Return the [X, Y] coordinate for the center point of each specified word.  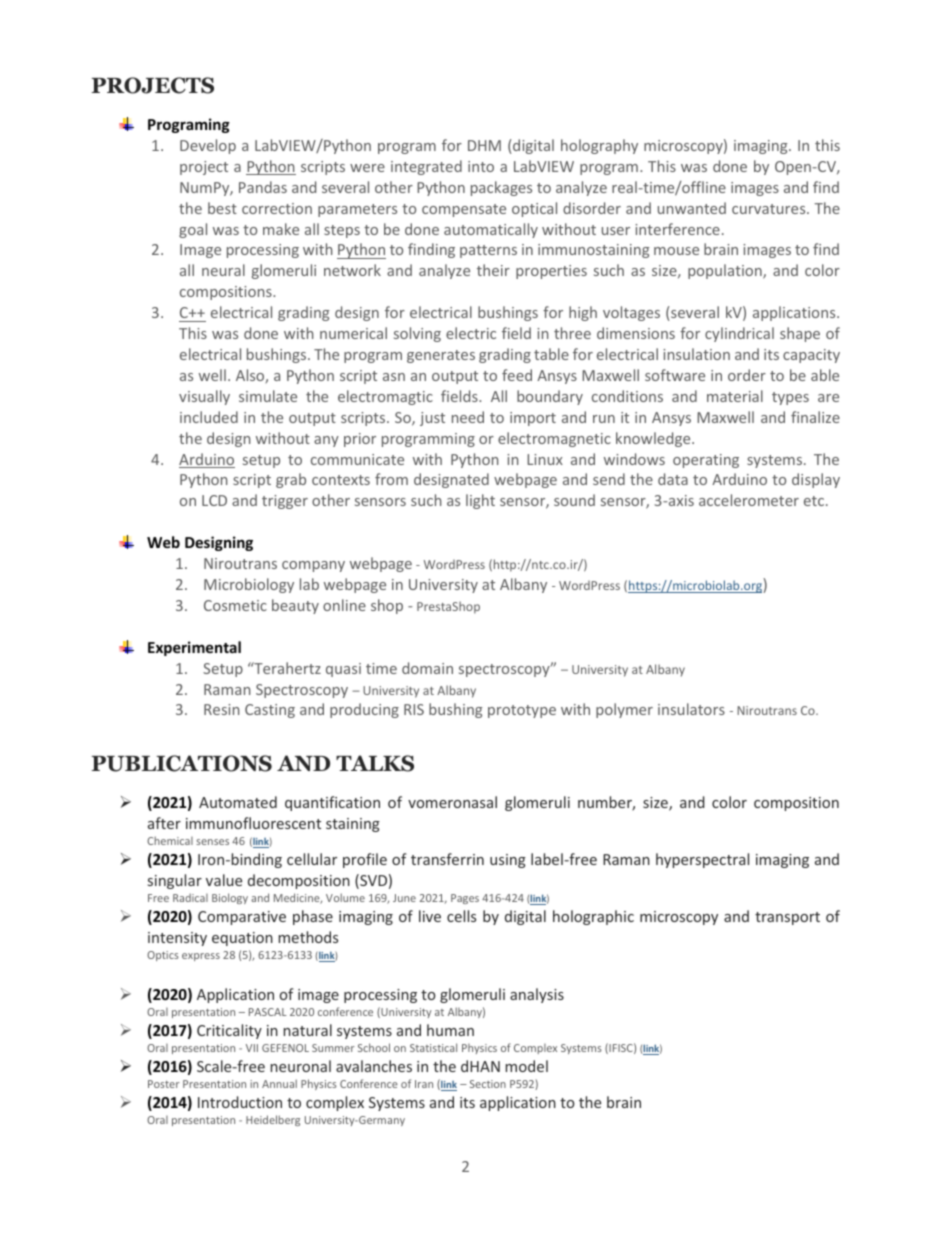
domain [427, 668]
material [735, 396]
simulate [268, 396]
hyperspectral [702, 860]
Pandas [263, 187]
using [508, 861]
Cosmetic [235, 605]
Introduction [240, 1102]
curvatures [770, 209]
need [468, 417]
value [224, 880]
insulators [691, 709]
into [481, 166]
